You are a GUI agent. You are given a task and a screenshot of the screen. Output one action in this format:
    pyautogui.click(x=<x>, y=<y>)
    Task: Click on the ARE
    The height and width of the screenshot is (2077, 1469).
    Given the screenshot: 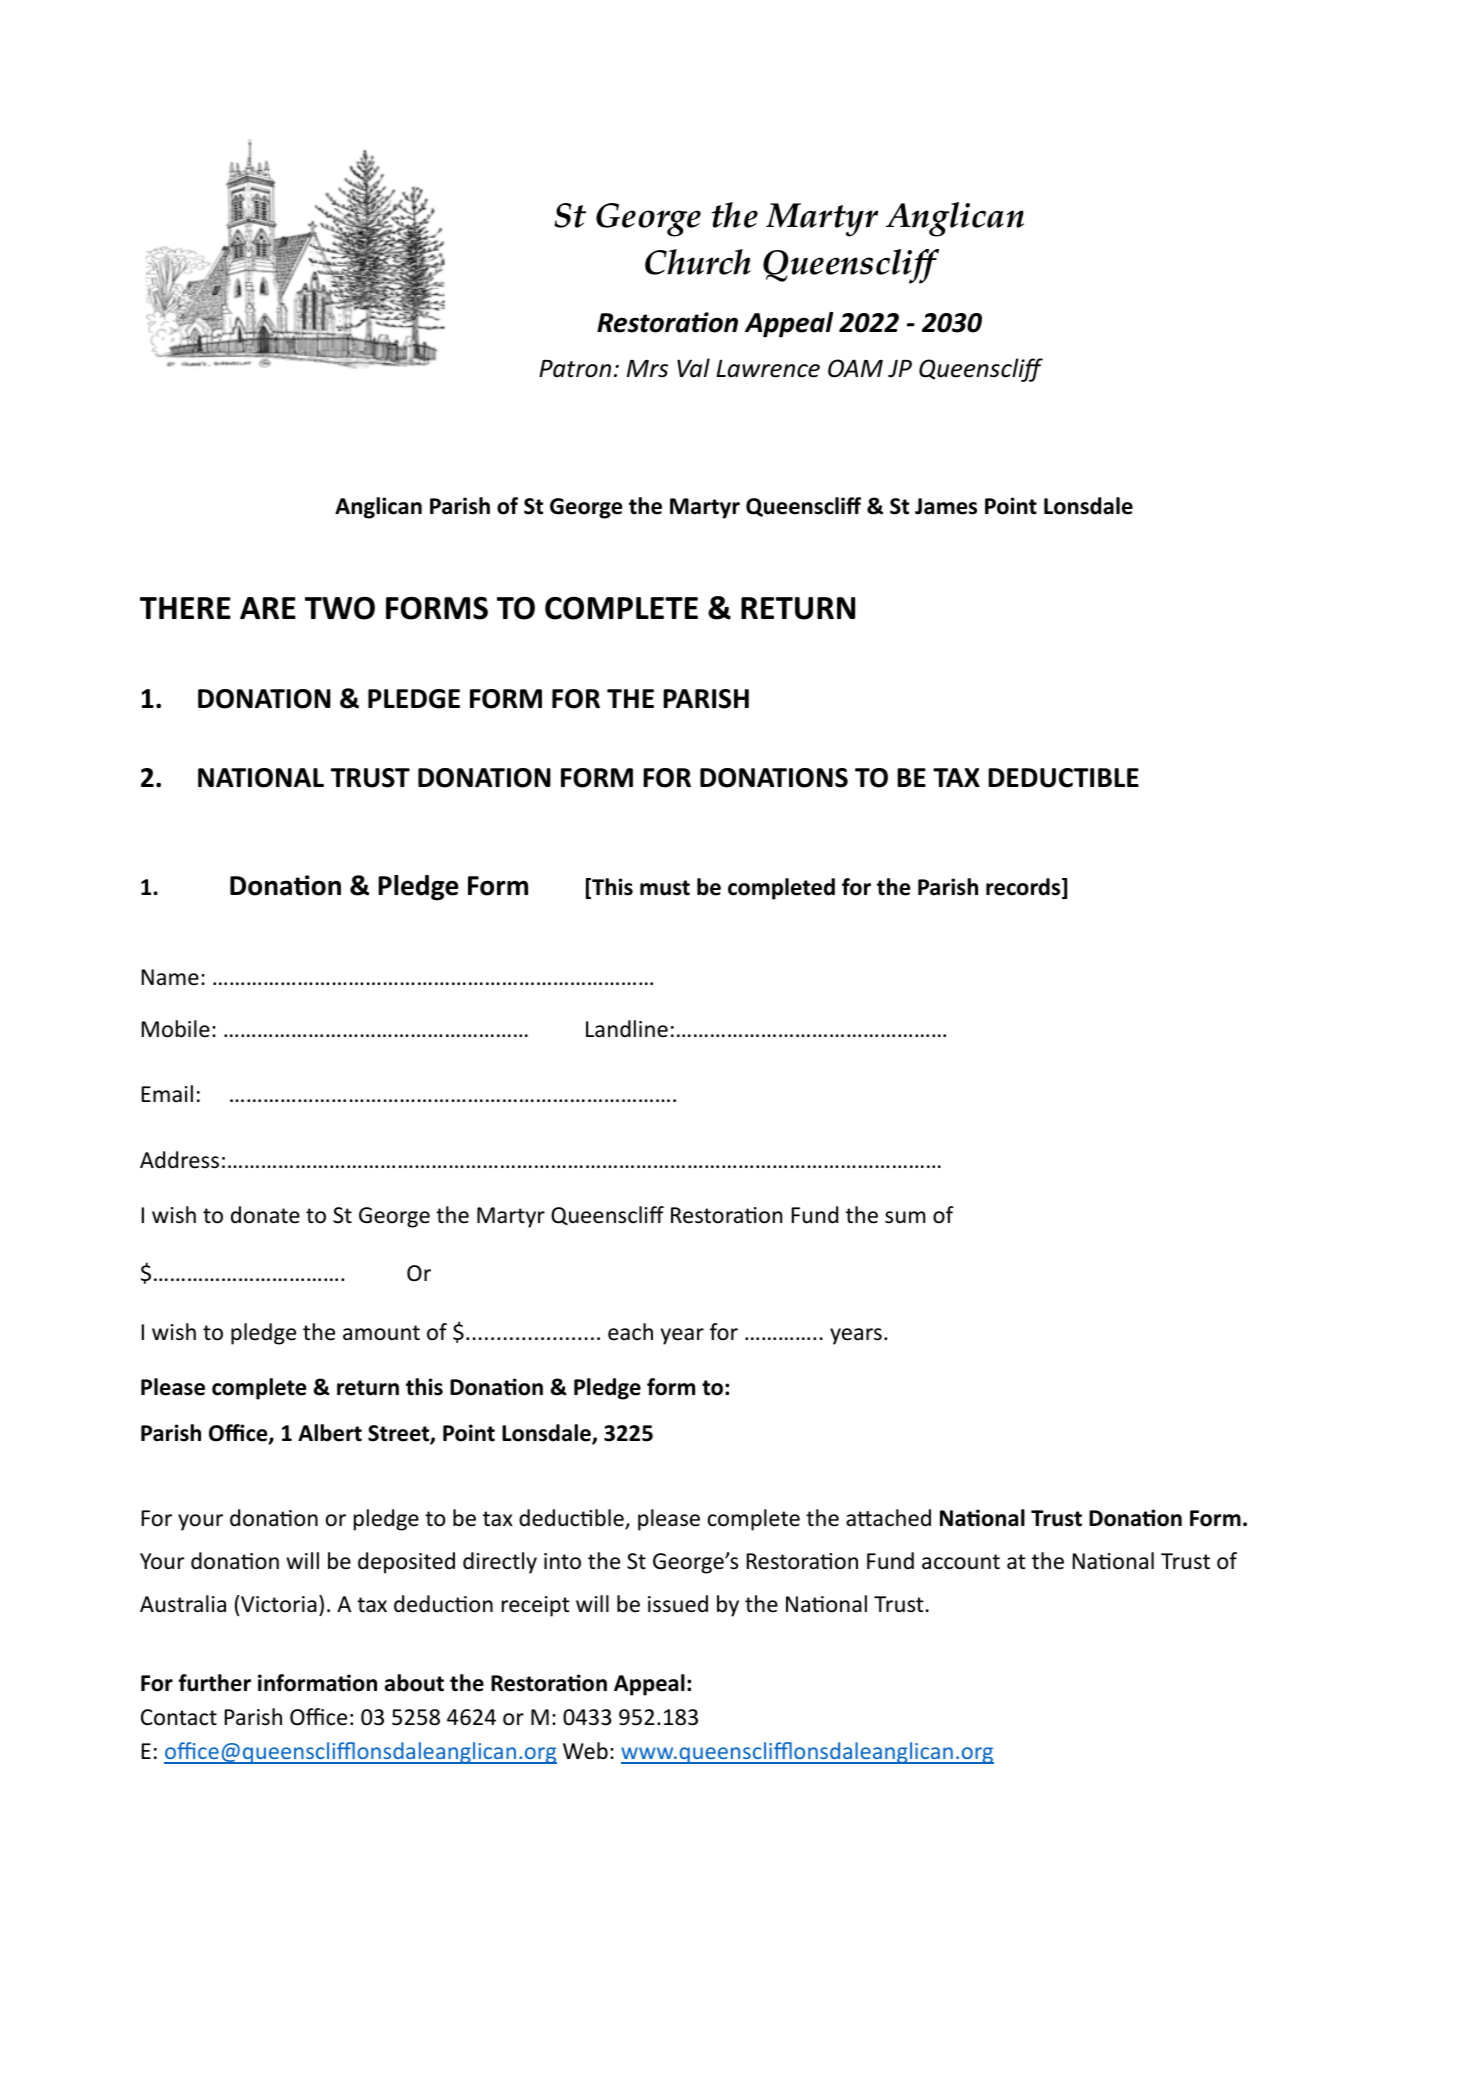 What is the action you would take?
    pyautogui.click(x=268, y=608)
